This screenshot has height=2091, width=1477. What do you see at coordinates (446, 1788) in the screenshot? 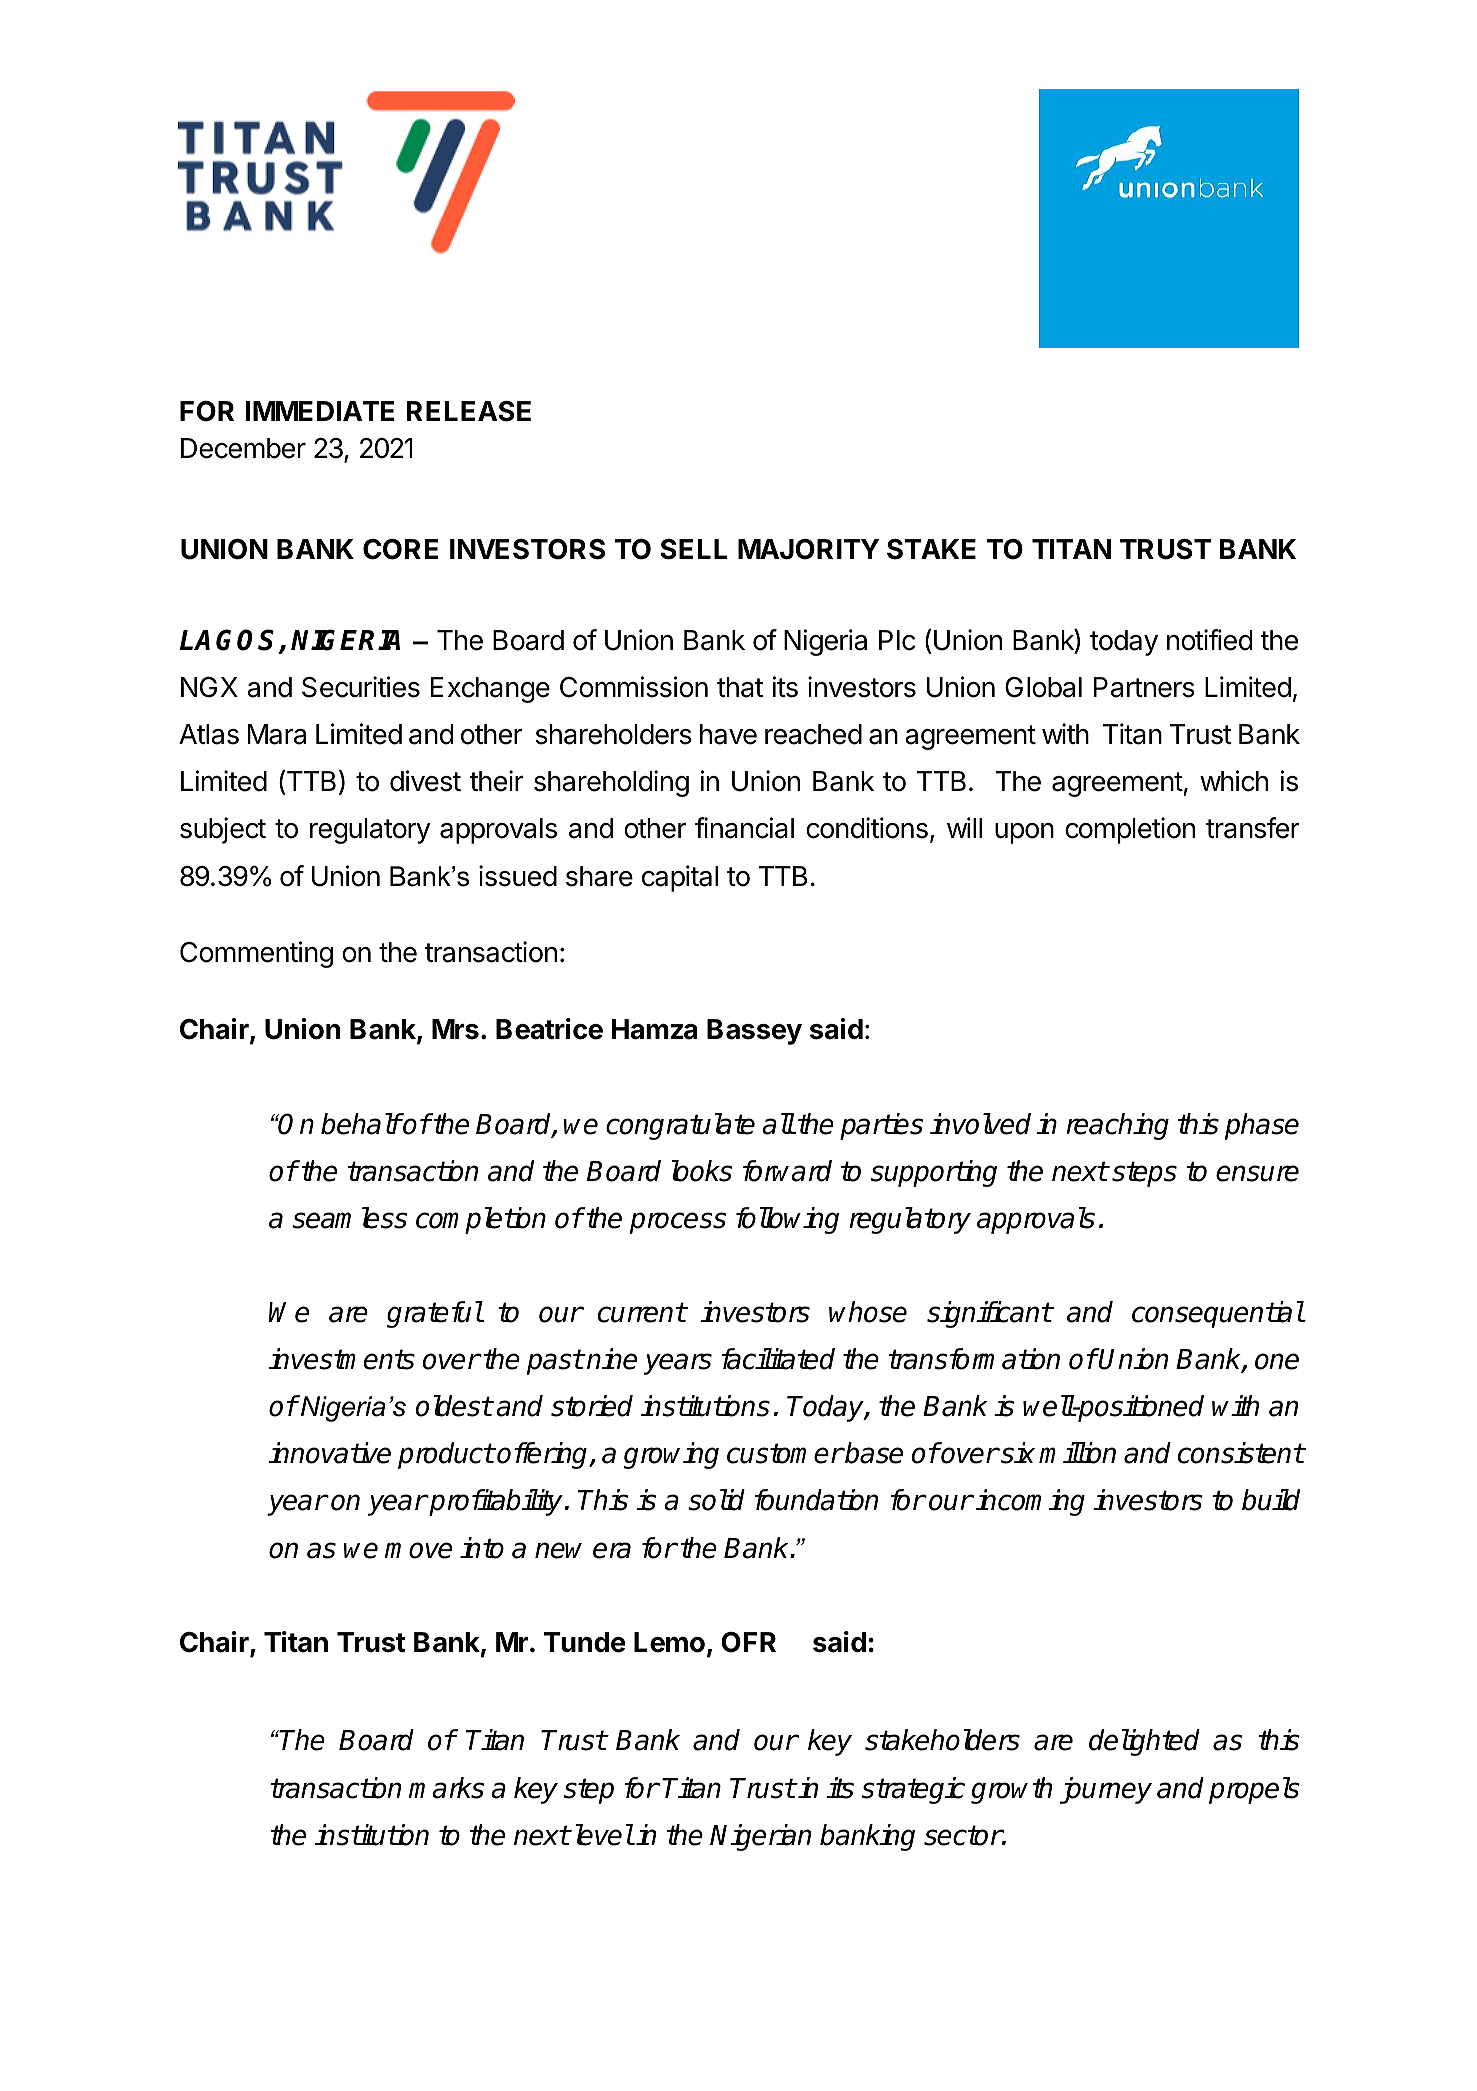
I see `marks` at bounding box center [446, 1788].
